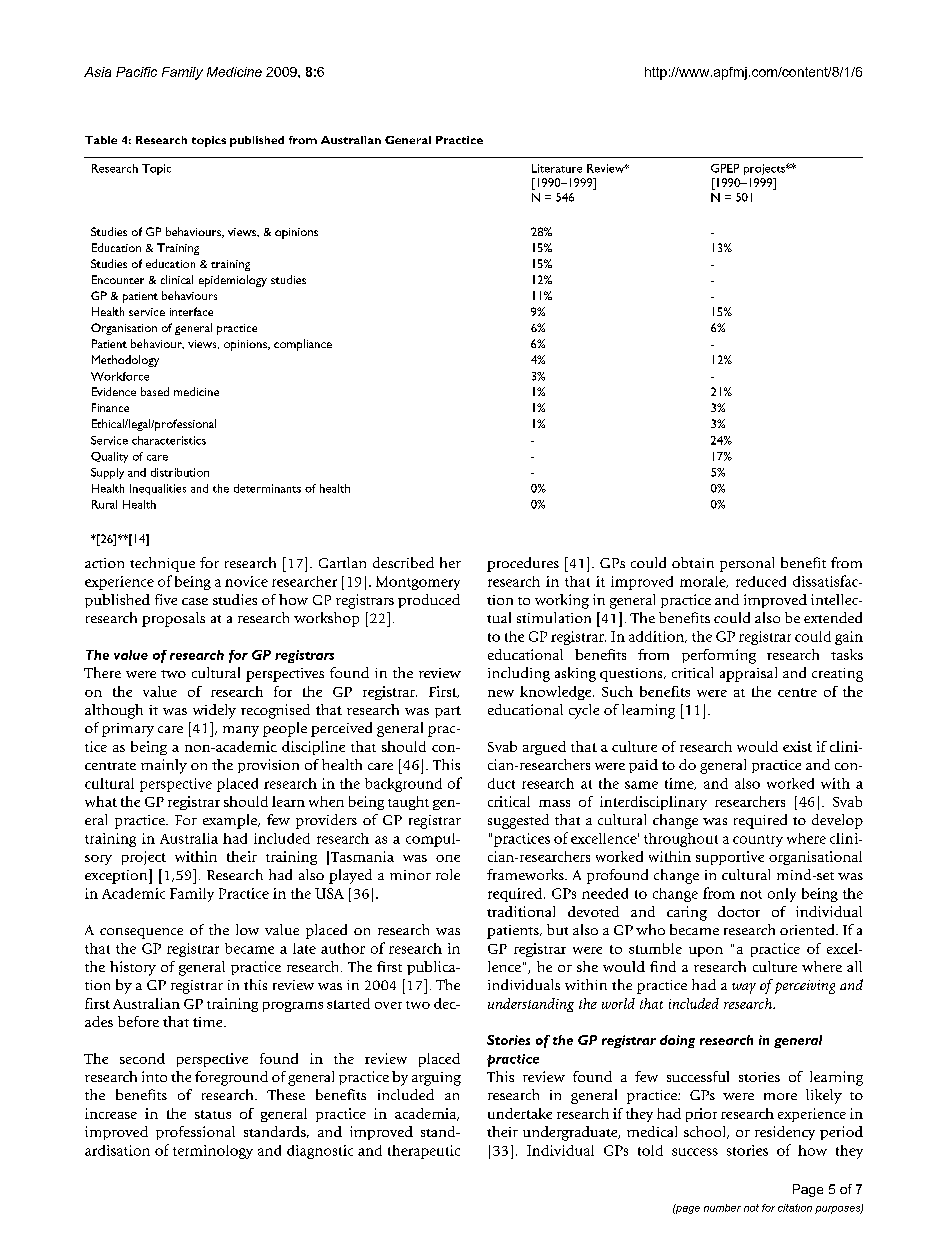 The image size is (952, 1237). I want to click on part, so click(448, 712).
